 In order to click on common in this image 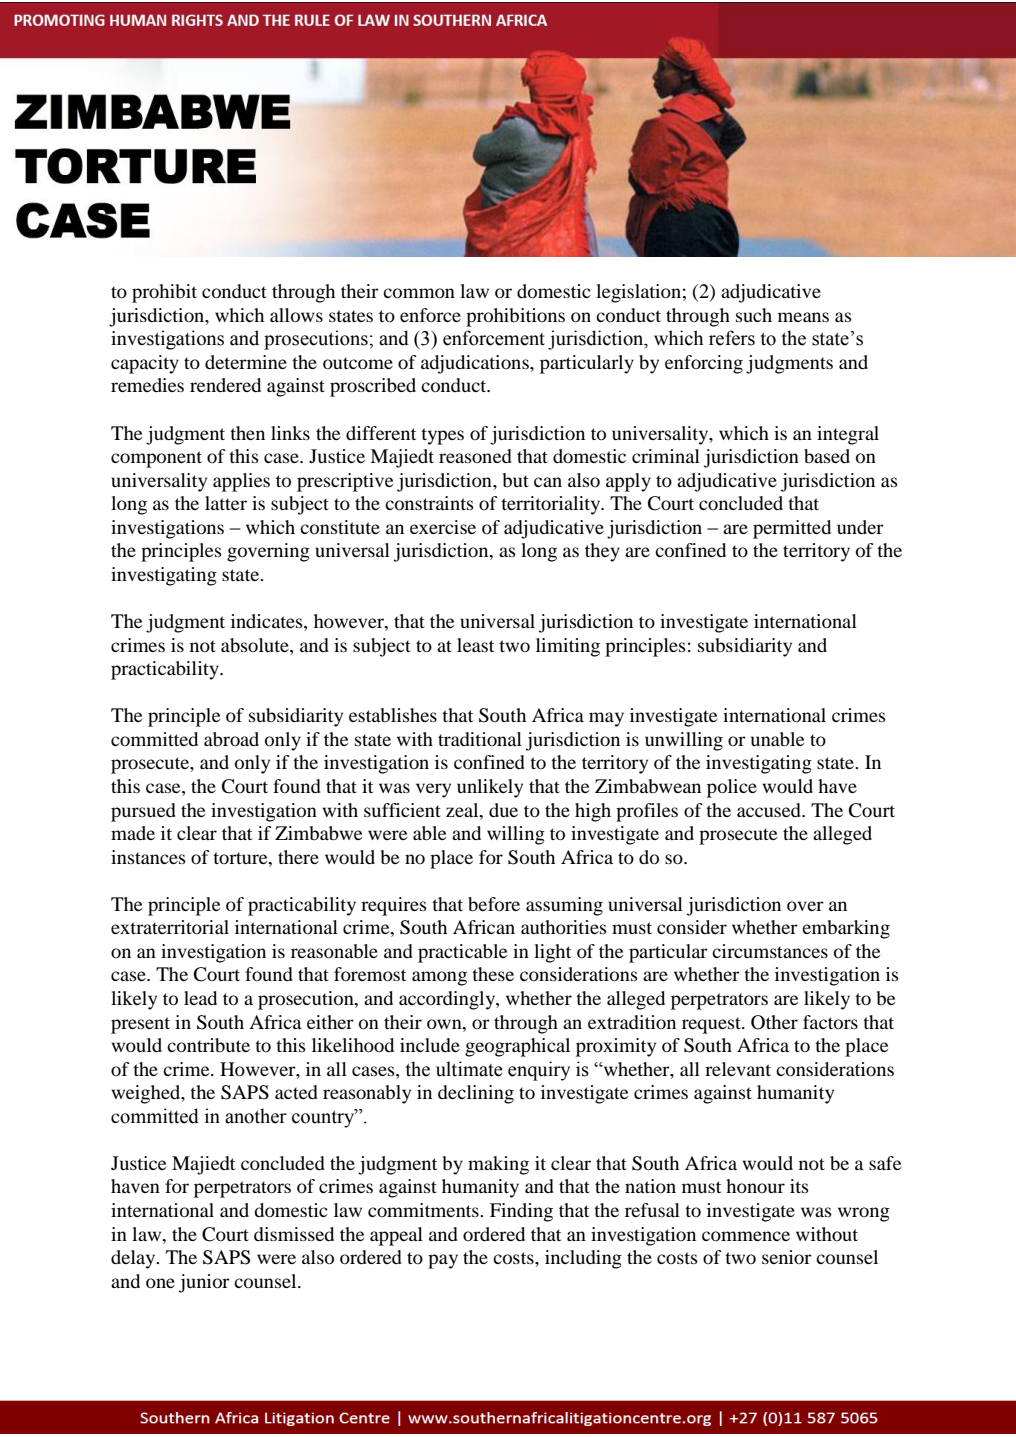, I will do `click(419, 293)`.
